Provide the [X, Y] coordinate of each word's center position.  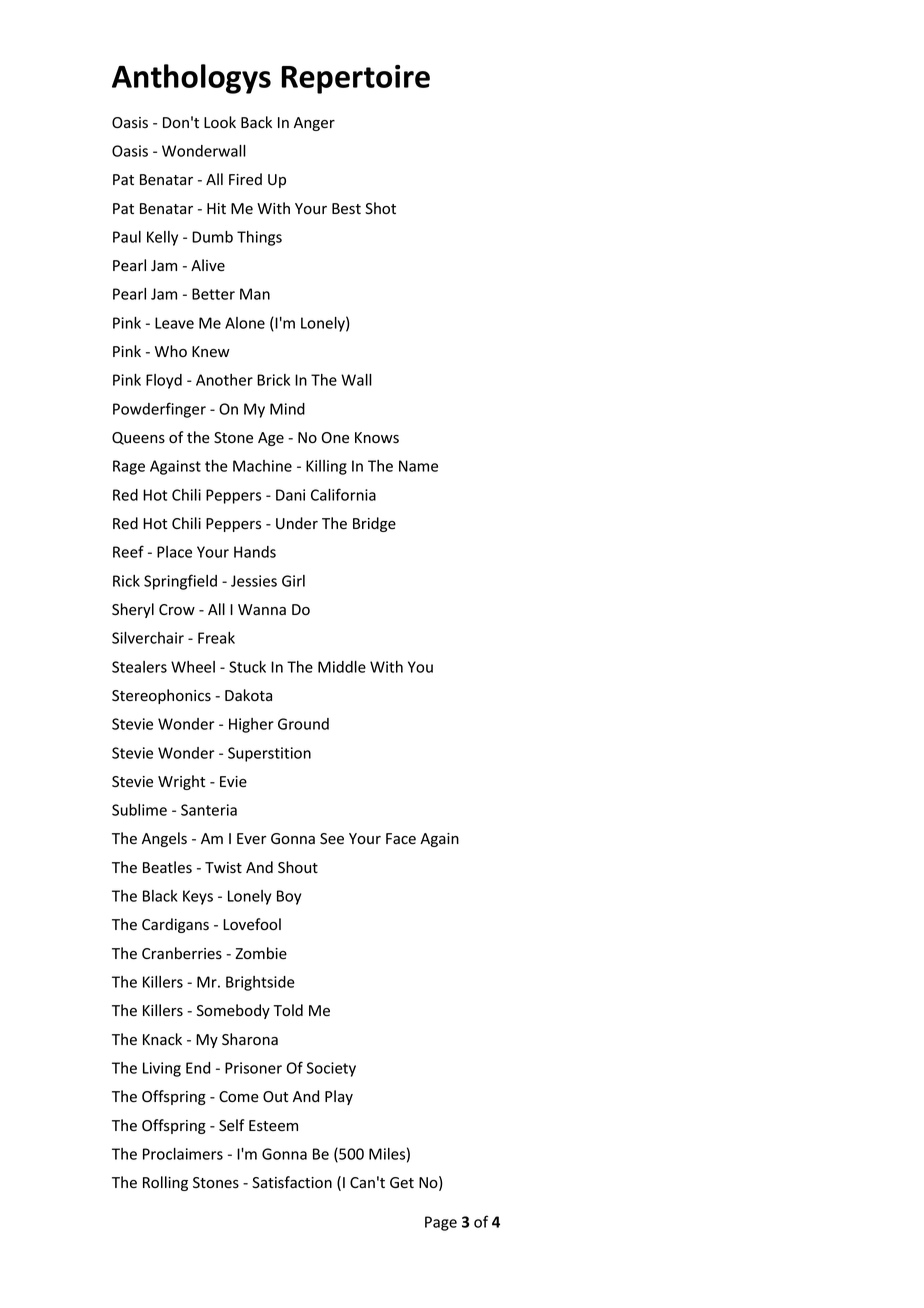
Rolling [165, 1183]
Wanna [262, 609]
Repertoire [356, 79]
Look [220, 122]
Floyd [164, 381]
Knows [377, 438]
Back [256, 122]
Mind [287, 409]
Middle [342, 667]
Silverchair [148, 638]
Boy [289, 897]
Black [160, 896]
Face [401, 839]
